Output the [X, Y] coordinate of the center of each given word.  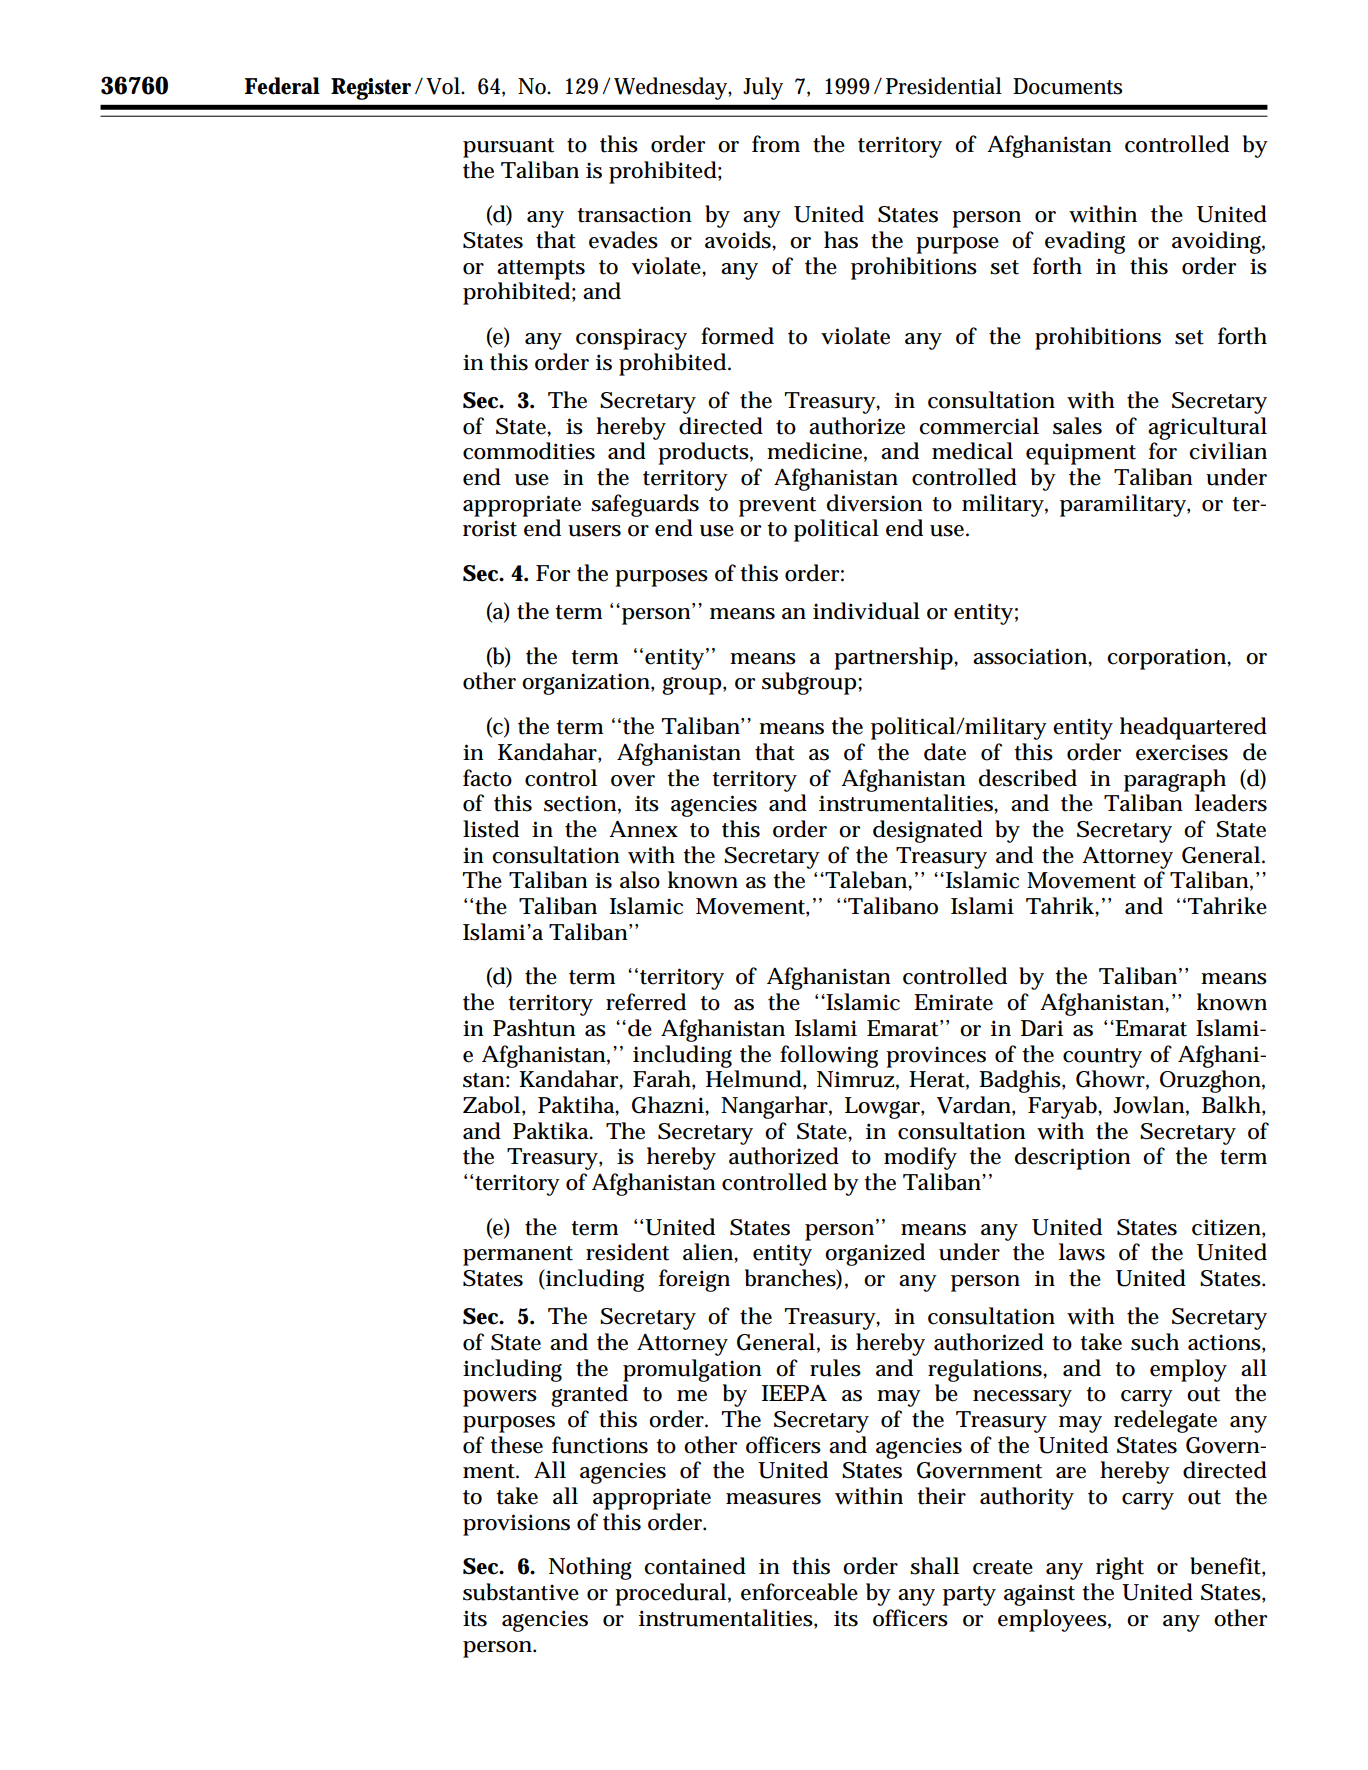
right [1120, 1568]
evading [1085, 242]
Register [371, 89]
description [1073, 1158]
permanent [518, 1256]
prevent [777, 507]
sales [1077, 426]
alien [708, 1252]
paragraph [1175, 780]
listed [491, 829]
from [776, 144]
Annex [643, 829]
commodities [529, 451]
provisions [516, 1525]
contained [695, 1566]
